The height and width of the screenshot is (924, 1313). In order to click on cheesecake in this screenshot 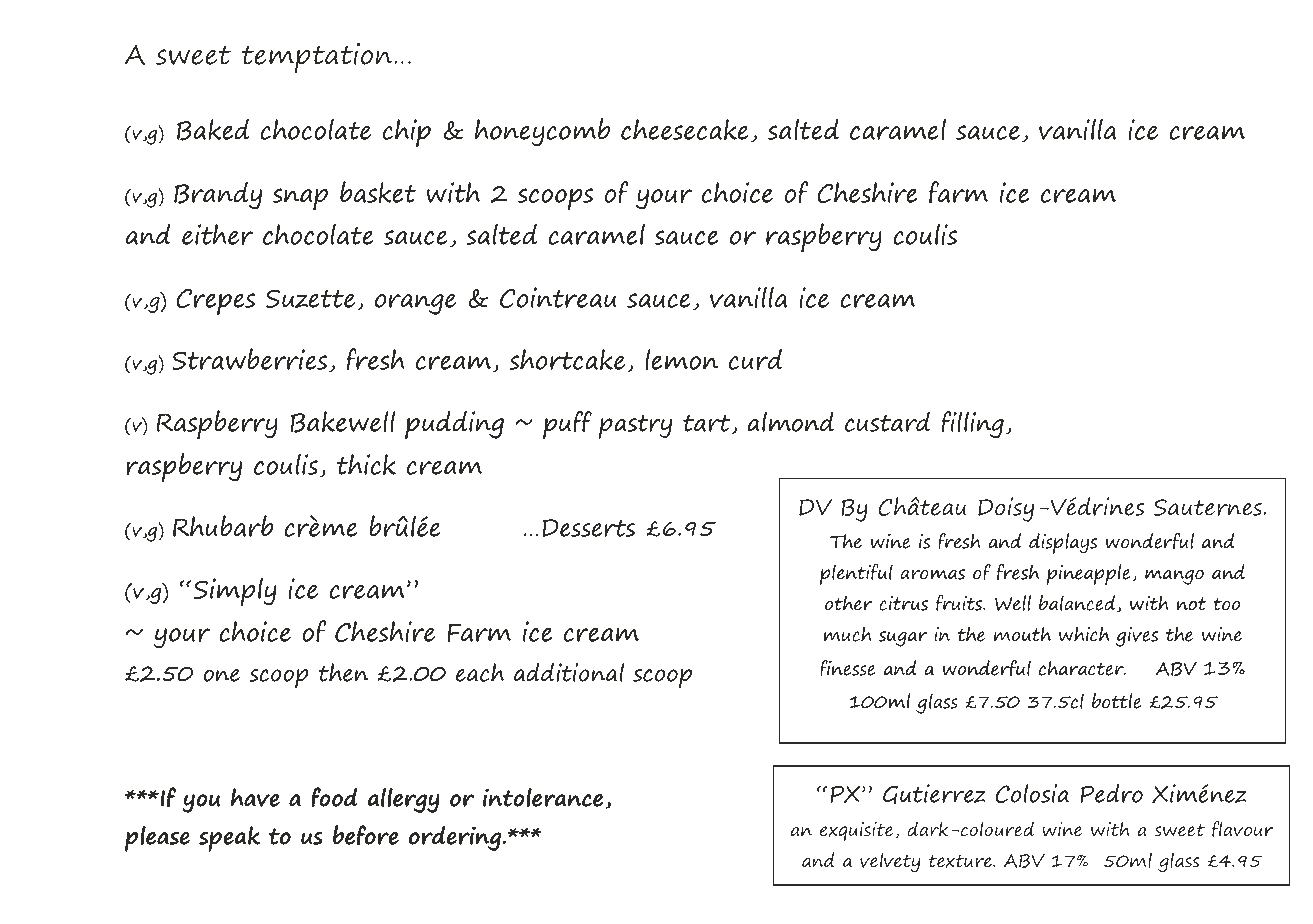, I will do `click(685, 129)`.
